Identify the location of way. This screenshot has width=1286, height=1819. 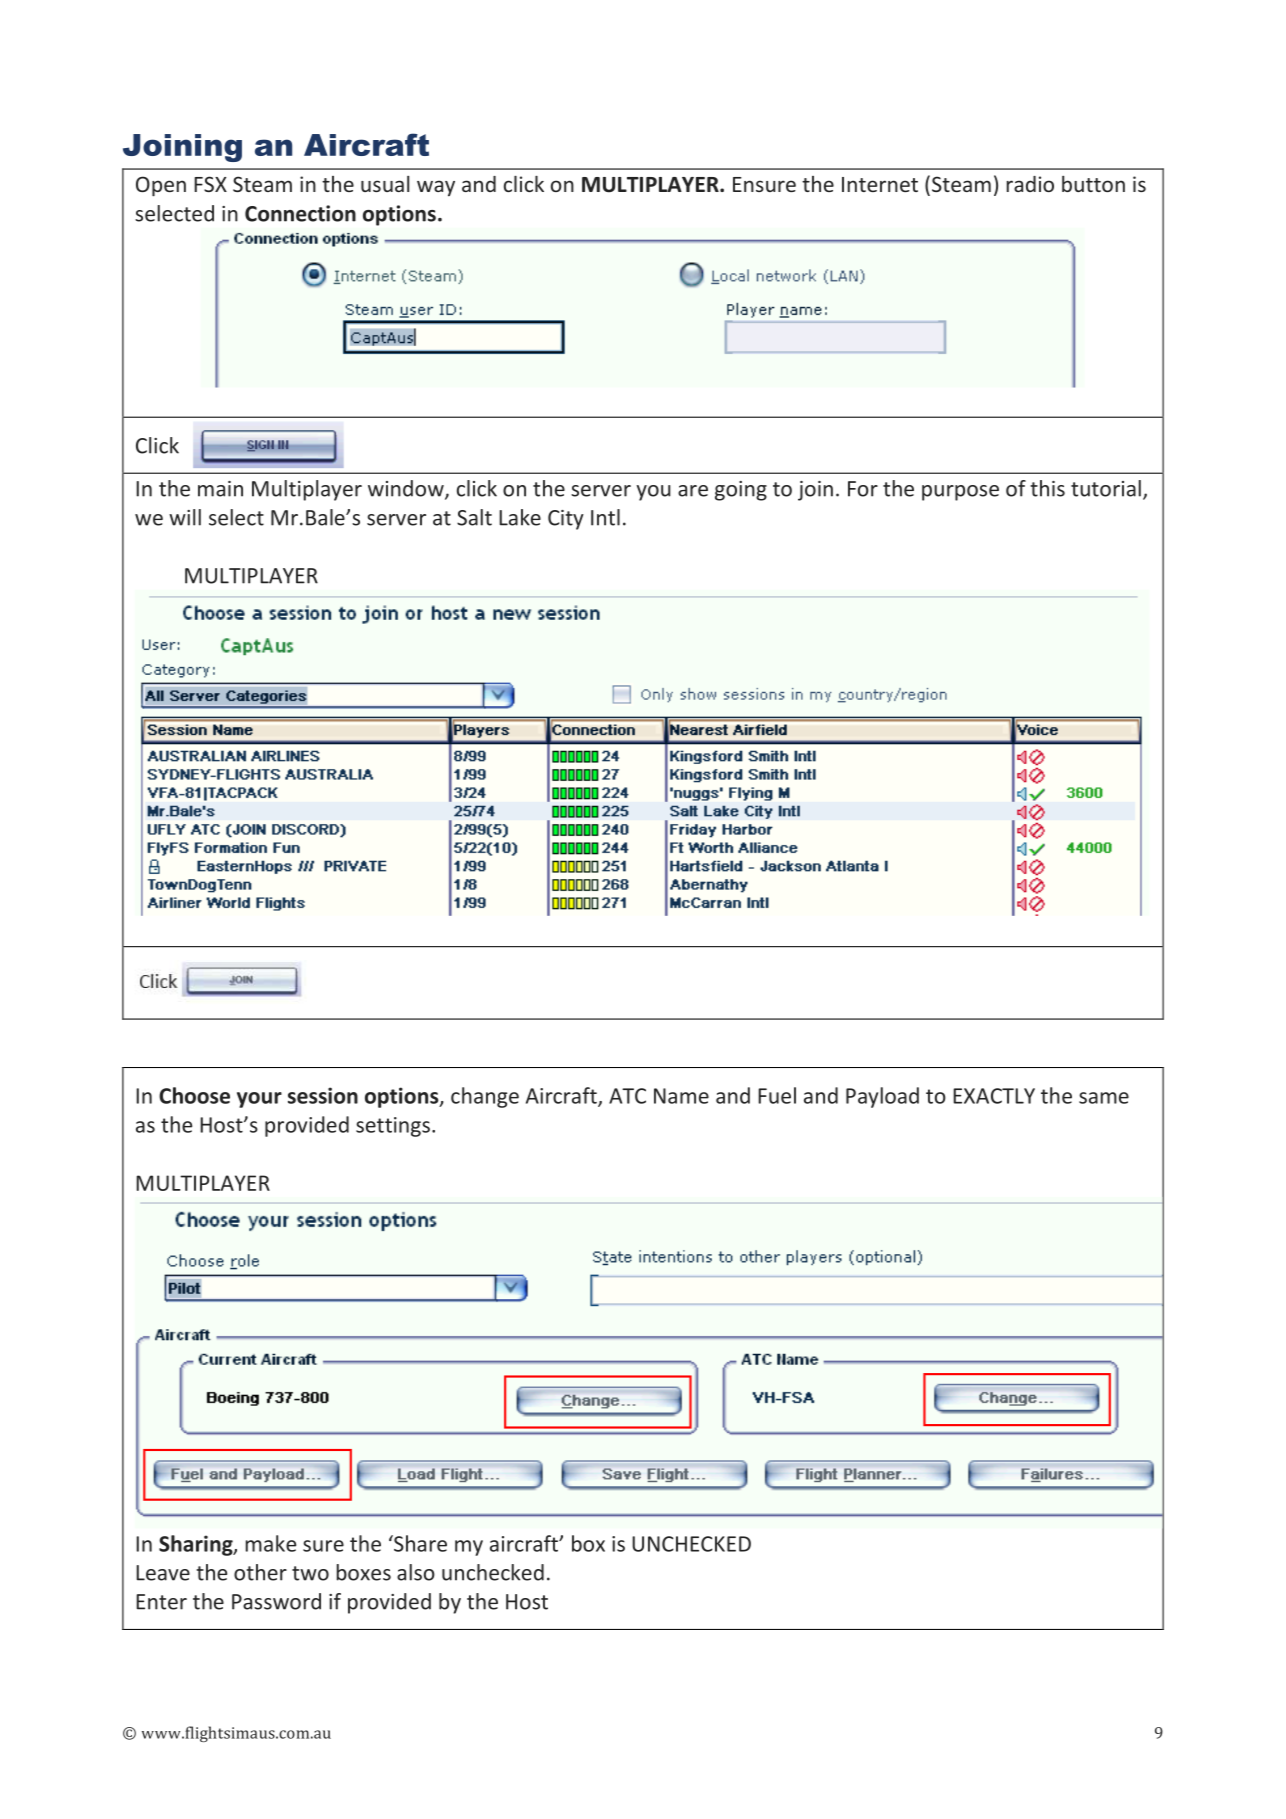
(436, 188).
